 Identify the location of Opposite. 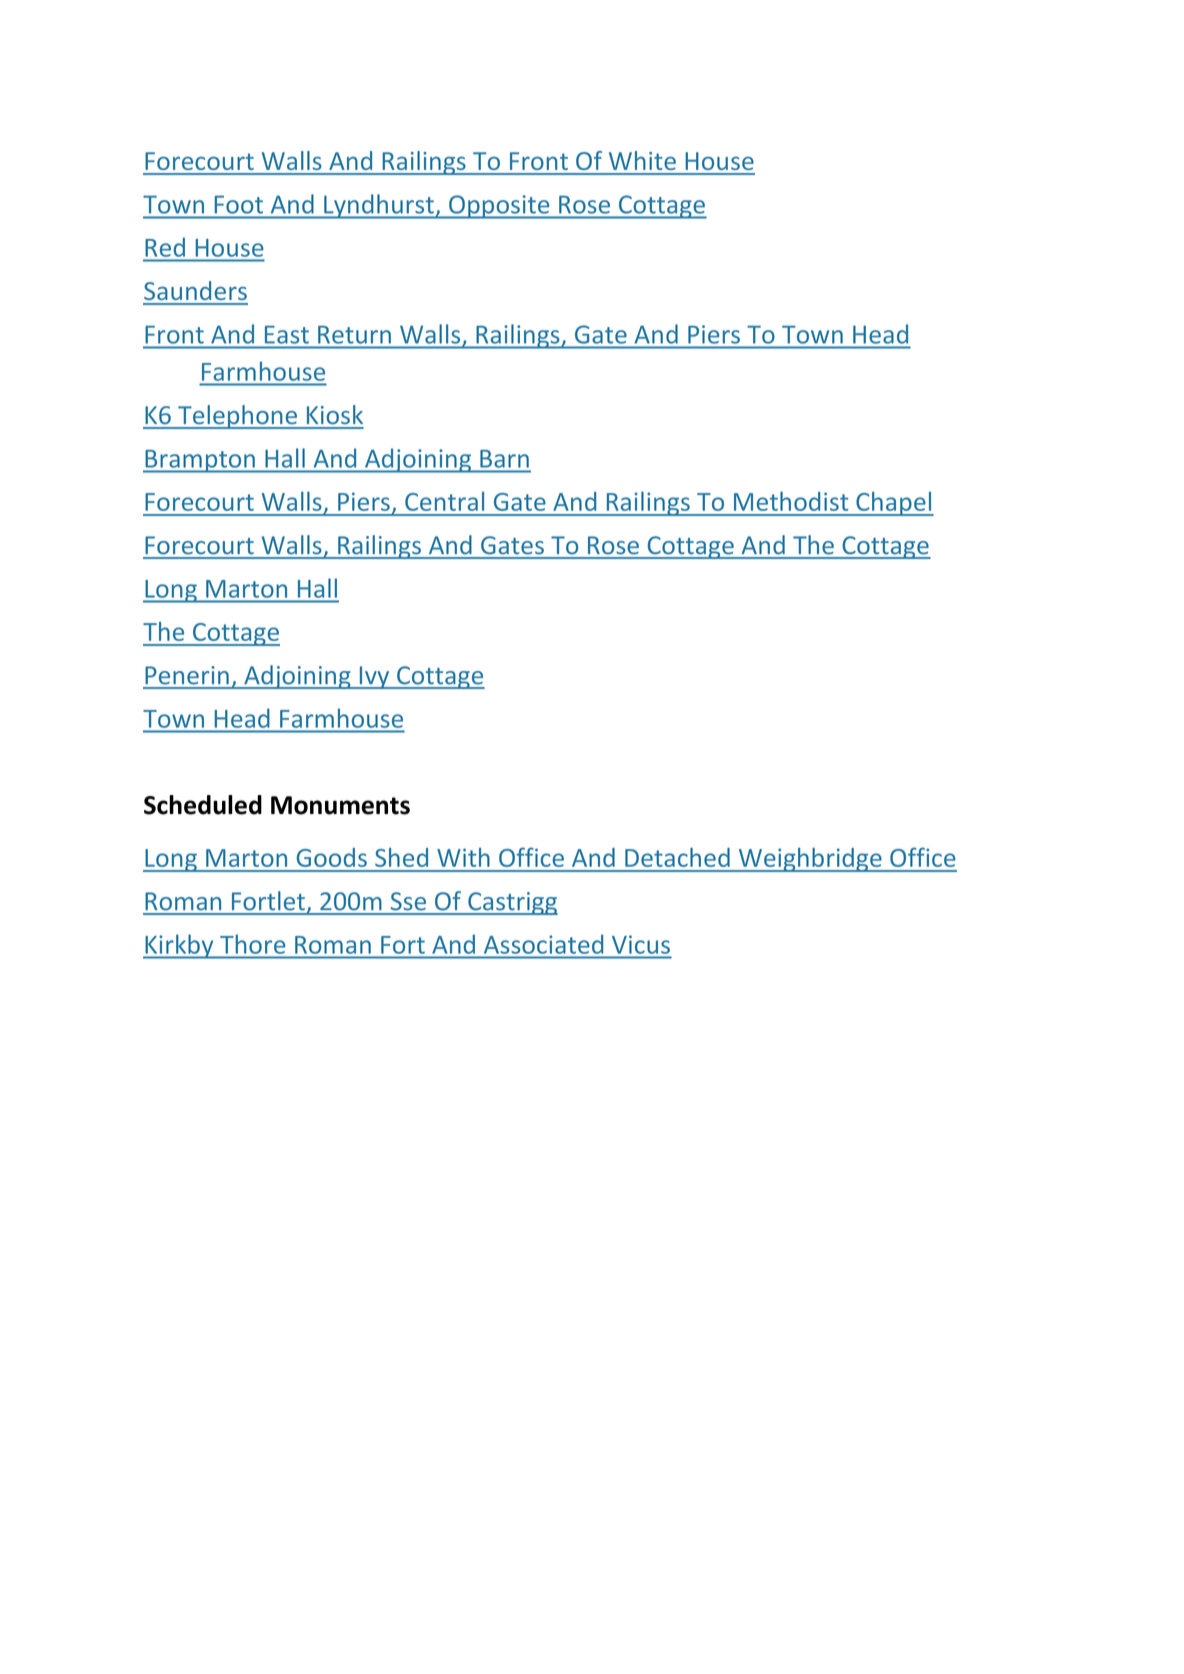
(499, 207).
